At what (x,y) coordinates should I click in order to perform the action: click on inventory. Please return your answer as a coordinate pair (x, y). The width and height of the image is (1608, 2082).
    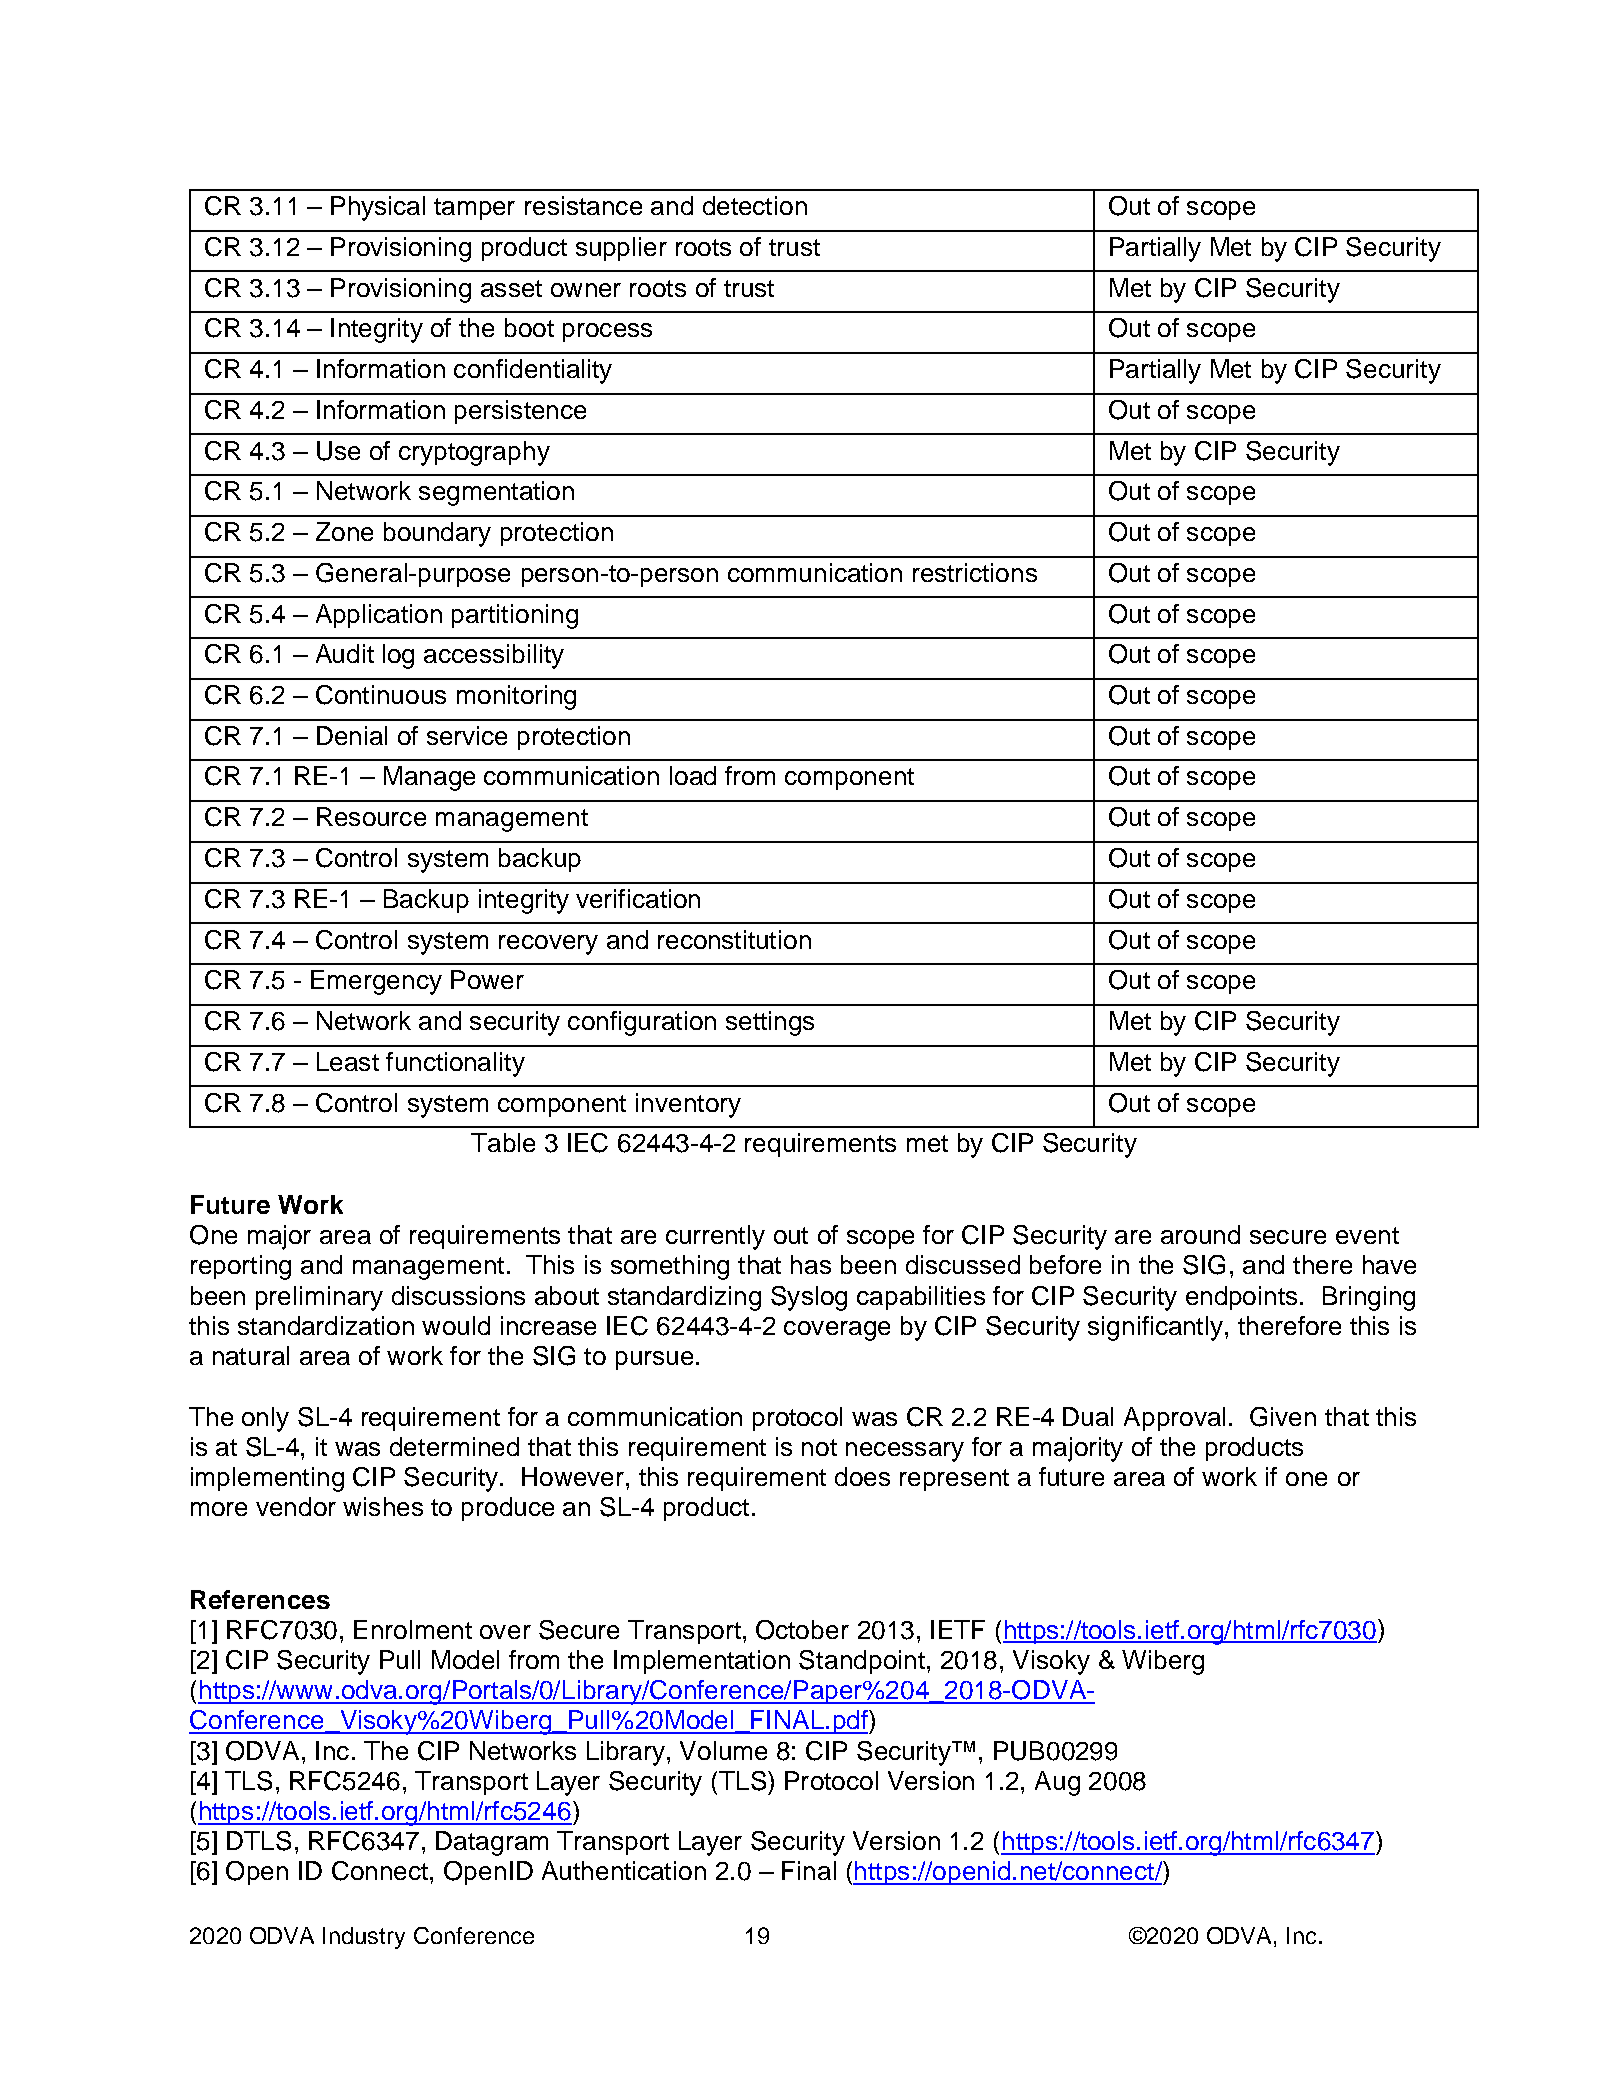
    Looking at the image, I should click on (688, 1105).
